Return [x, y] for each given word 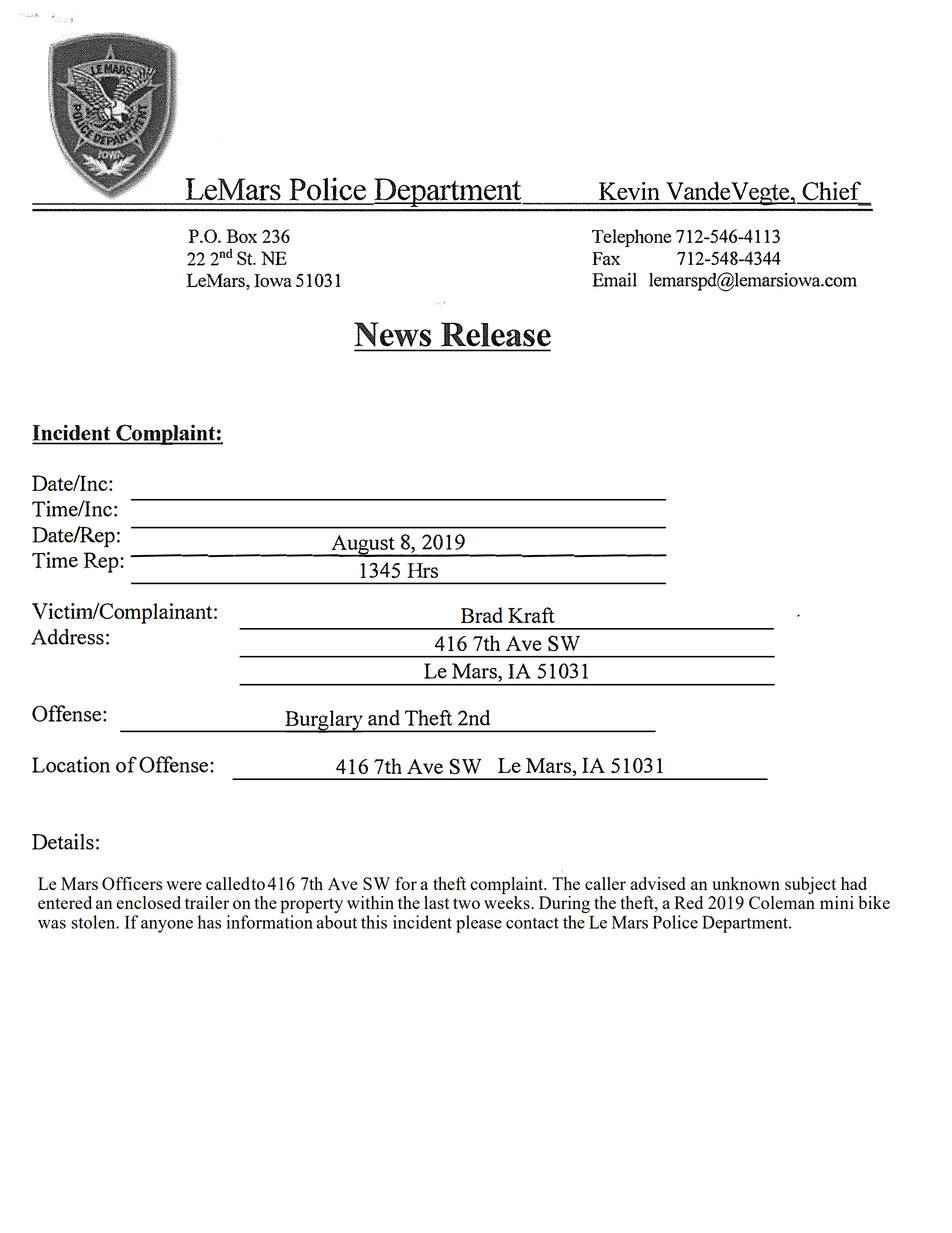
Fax [606, 258]
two [466, 903]
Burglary [324, 721]
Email [614, 280]
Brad [482, 615]
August [363, 546]
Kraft [531, 615]
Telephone [631, 238]
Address [67, 637]
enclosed [148, 902]
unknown [746, 883]
